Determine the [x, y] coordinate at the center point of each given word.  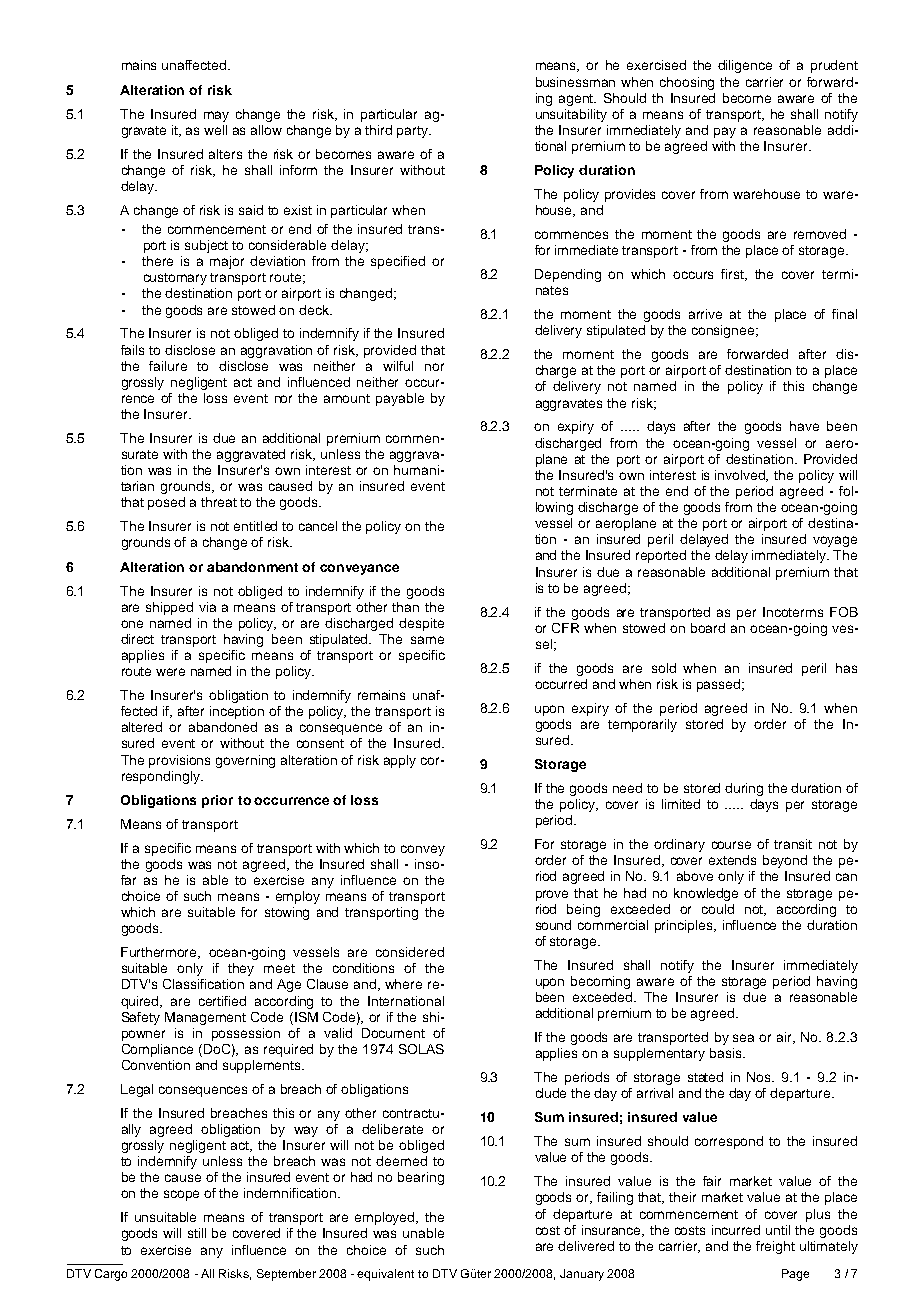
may [216, 116]
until [778, 1230]
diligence [745, 66]
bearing [421, 1178]
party [414, 132]
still [197, 1233]
